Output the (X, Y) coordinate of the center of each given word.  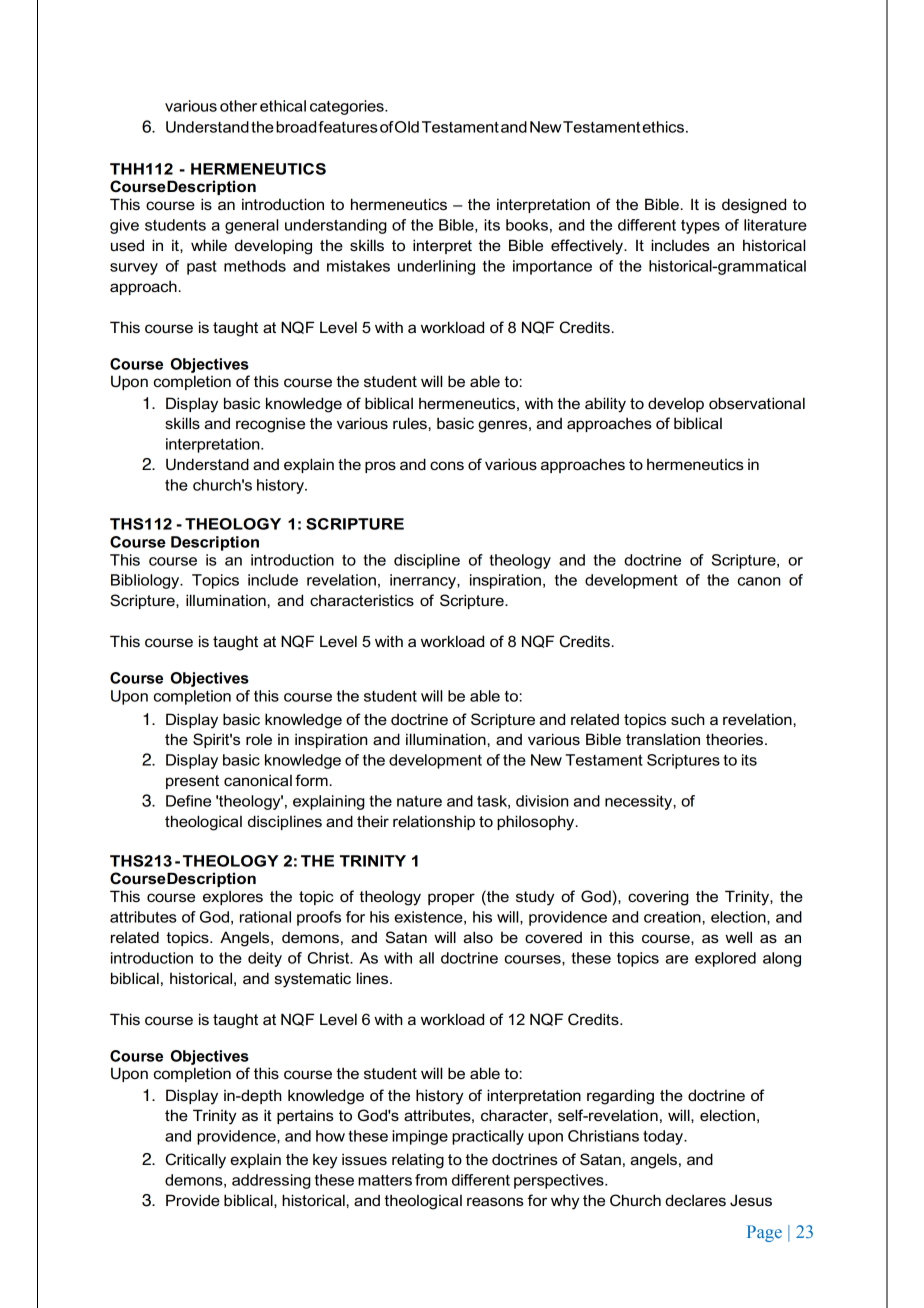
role (259, 739)
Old (407, 127)
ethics (663, 127)
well (738, 937)
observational (757, 403)
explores (233, 897)
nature (419, 801)
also (478, 937)
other (238, 106)
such (687, 719)
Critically (196, 1161)
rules (411, 423)
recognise (270, 425)
